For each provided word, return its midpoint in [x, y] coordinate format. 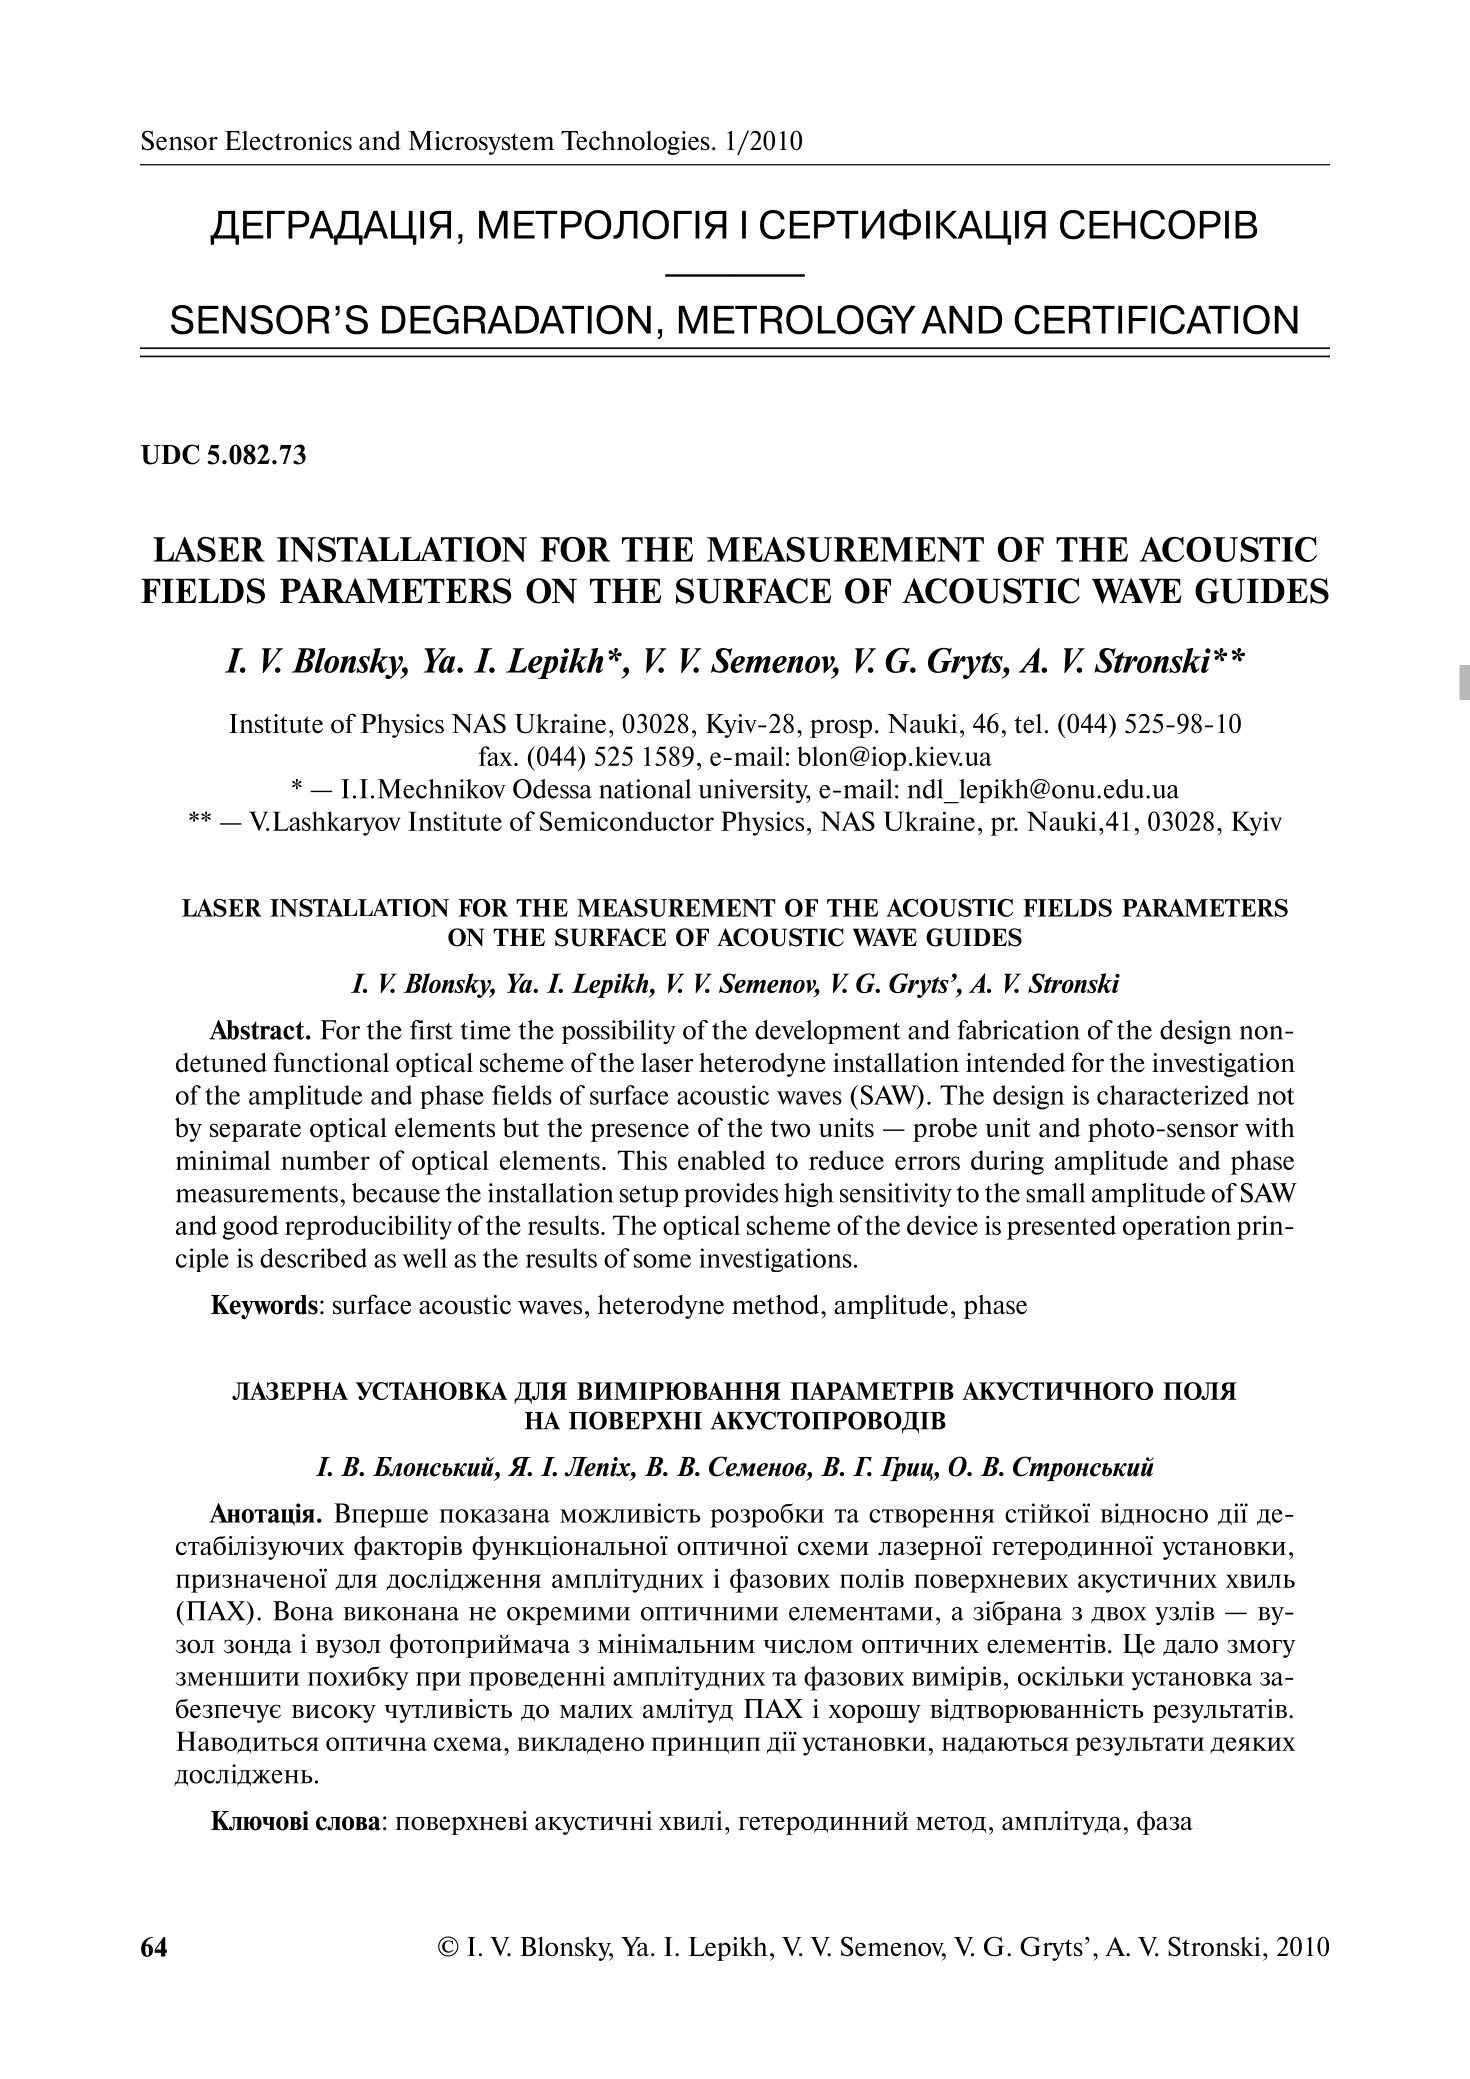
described [313, 1258]
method [775, 1305]
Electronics [288, 141]
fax [497, 756]
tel [1028, 724]
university [754, 791]
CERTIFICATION [1156, 320]
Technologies [635, 143]
